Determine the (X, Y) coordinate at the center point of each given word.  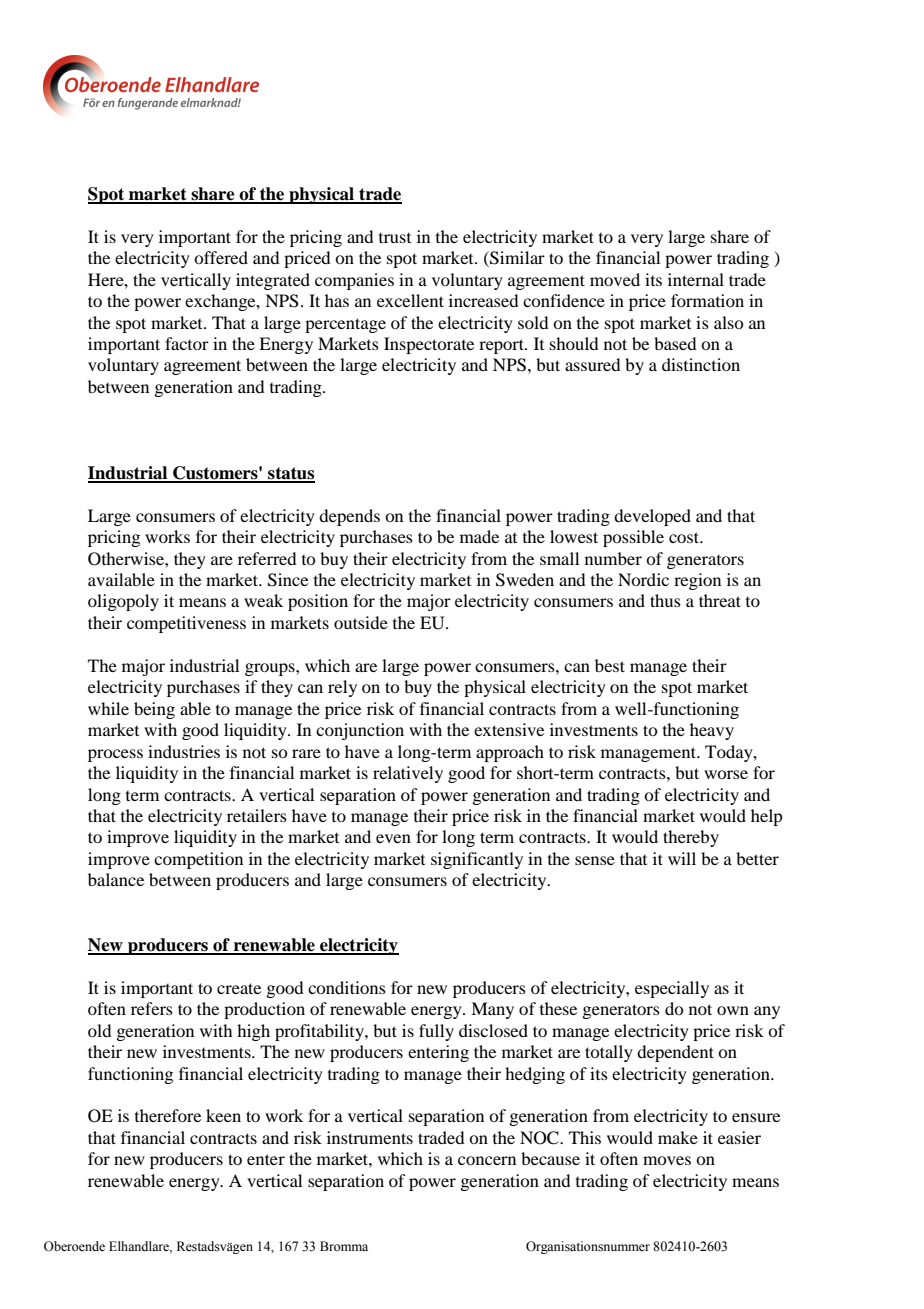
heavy (712, 731)
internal (696, 279)
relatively (408, 774)
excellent (410, 300)
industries (184, 751)
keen (223, 1115)
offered (221, 257)
